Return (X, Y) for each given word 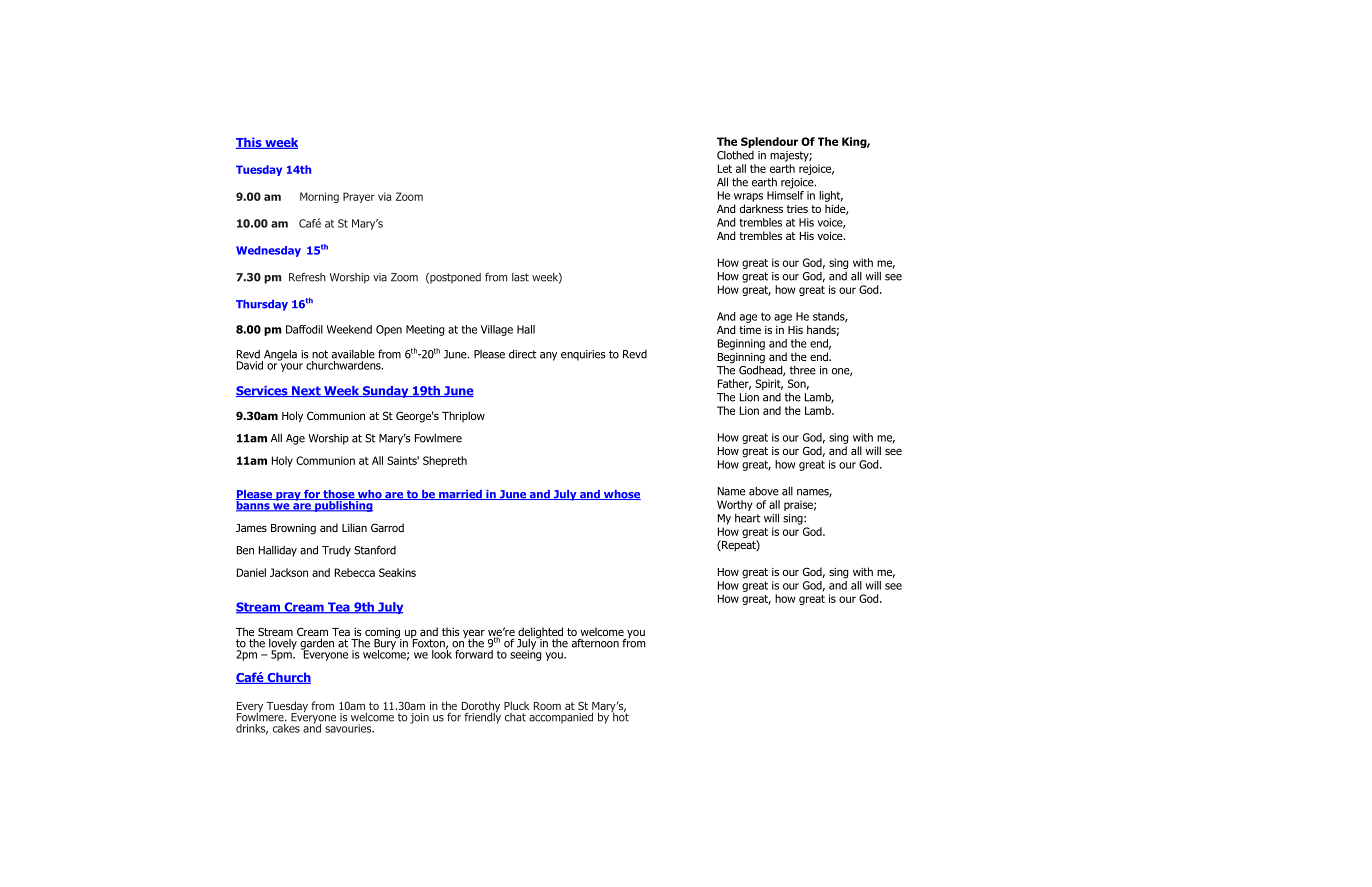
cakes (285, 727)
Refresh (307, 277)
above (764, 491)
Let (725, 168)
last (520, 277)
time (750, 330)
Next (306, 391)
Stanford (375, 550)
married (460, 495)
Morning (319, 197)
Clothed (735, 155)
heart (747, 518)
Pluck (516, 705)
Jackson (289, 572)
